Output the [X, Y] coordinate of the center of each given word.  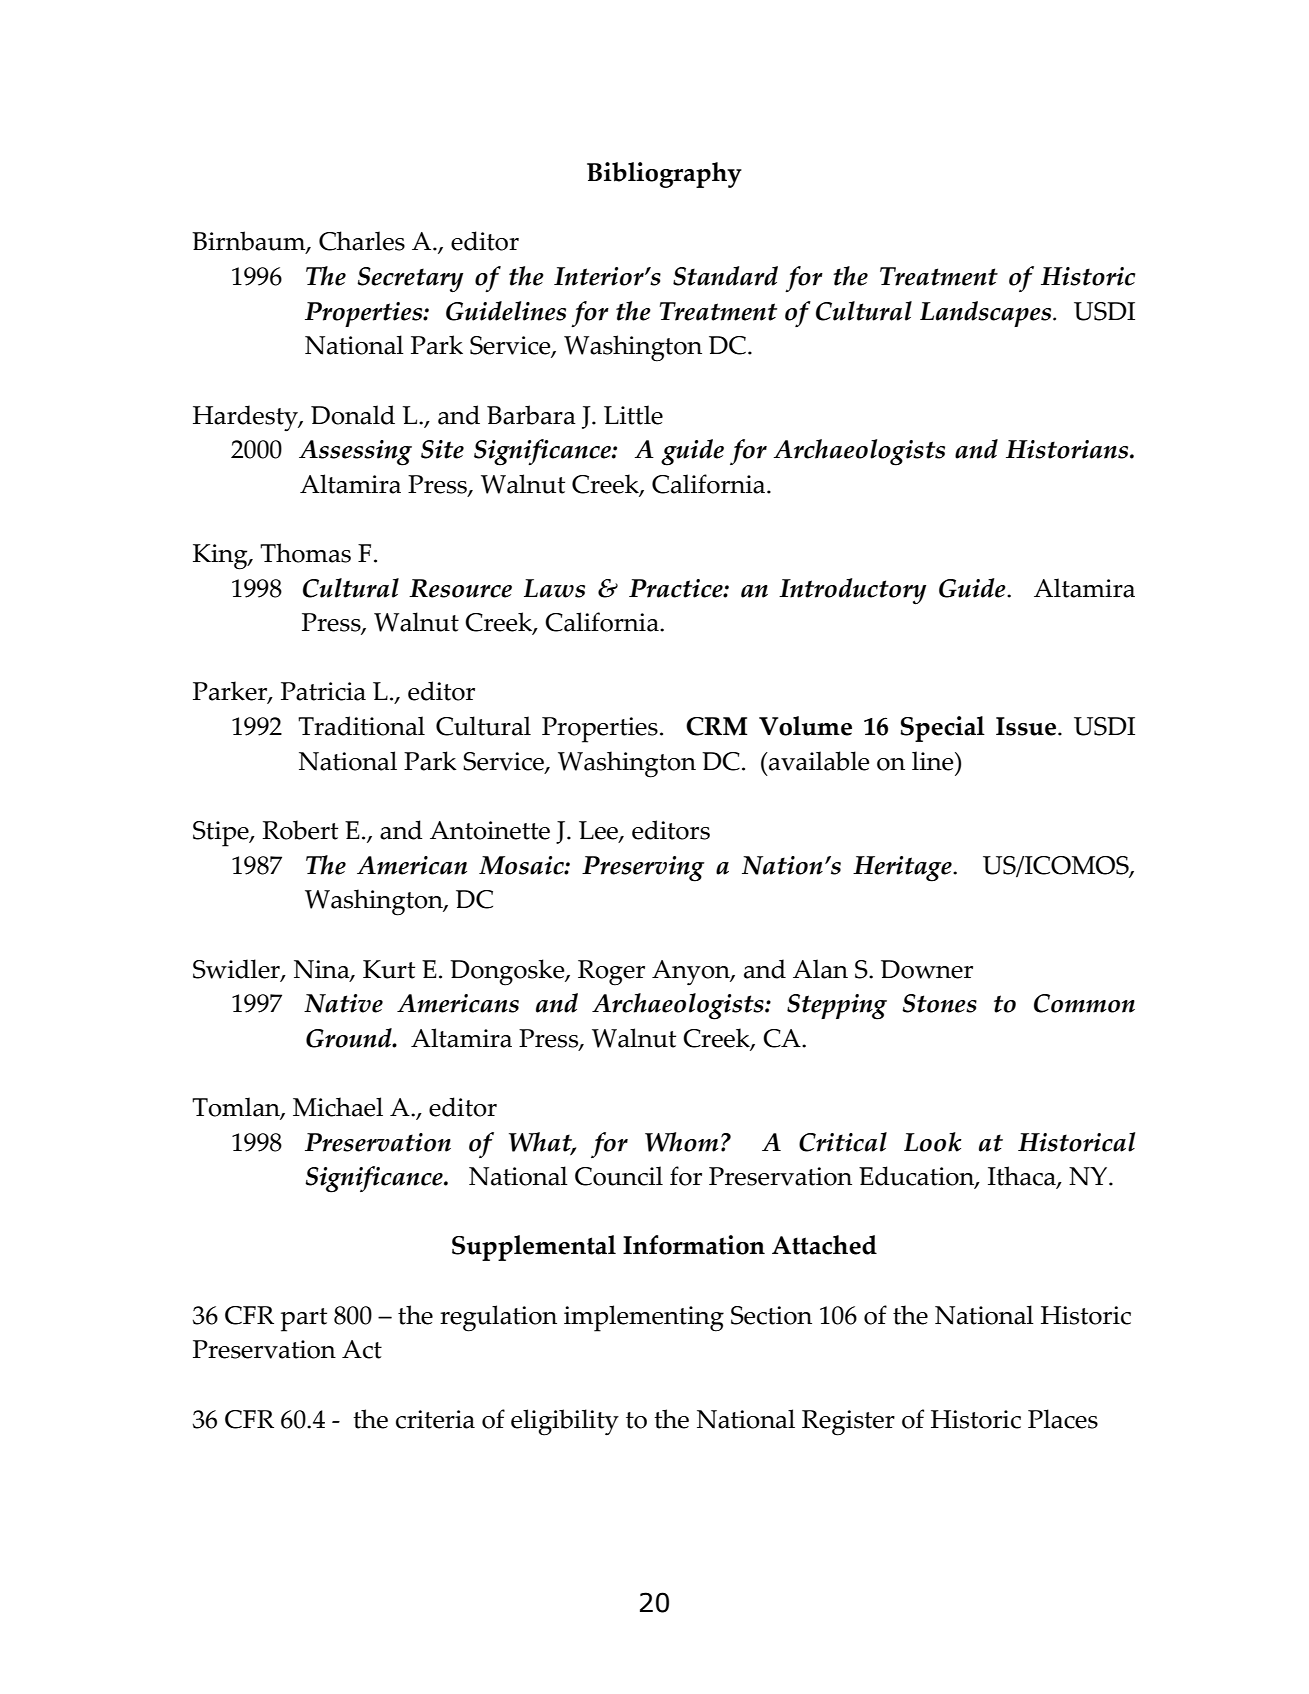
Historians [1068, 449]
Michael [338, 1107]
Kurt [389, 969]
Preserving [643, 869]
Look [933, 1142]
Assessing [355, 453]
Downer [927, 969]
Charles [362, 241]
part [304, 1320]
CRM [717, 726]
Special [942, 729]
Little [633, 415]
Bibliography [664, 175]
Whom [682, 1142]
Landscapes [987, 314]
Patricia [323, 691]
